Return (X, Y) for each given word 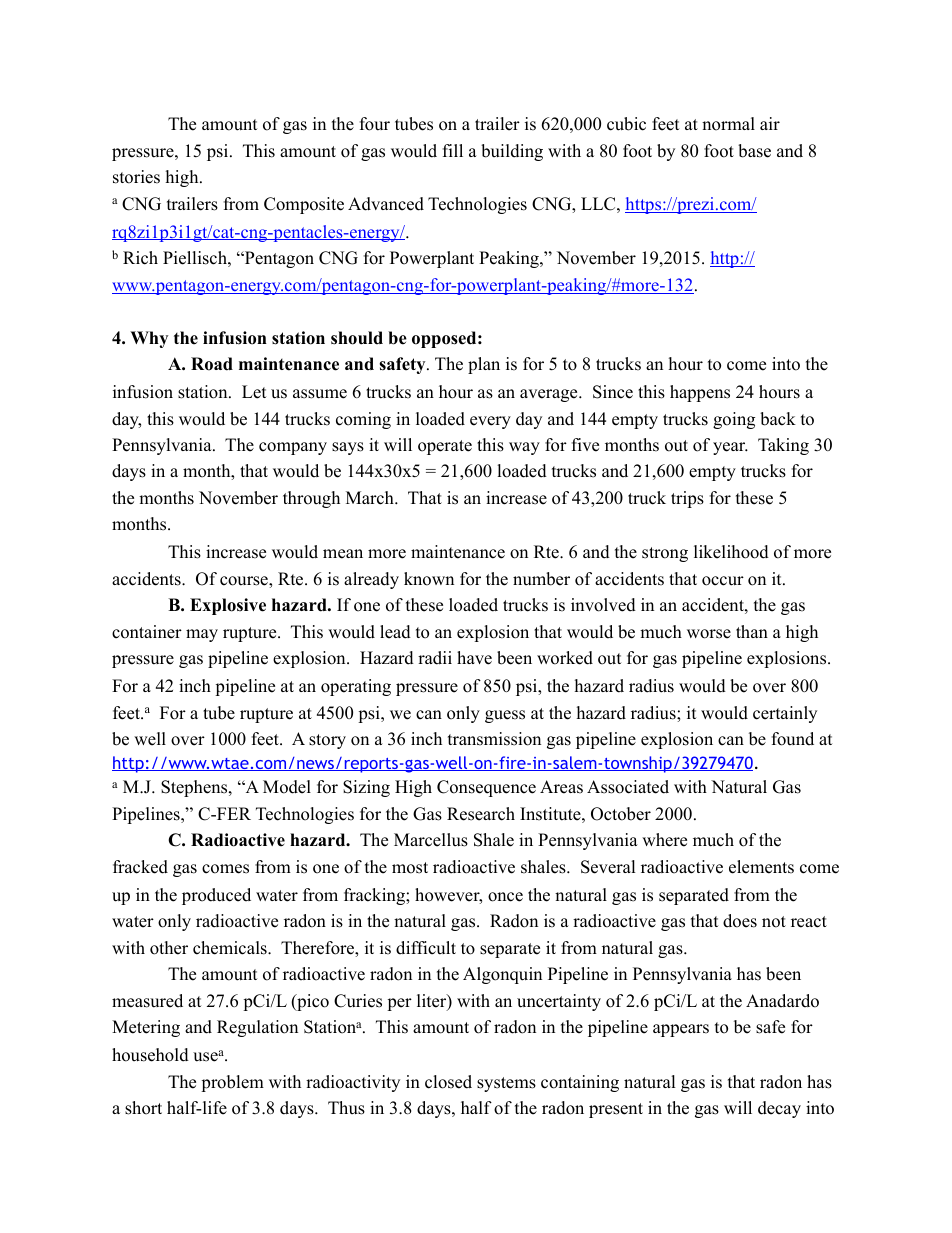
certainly (785, 714)
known (429, 579)
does (740, 921)
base (754, 151)
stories (136, 177)
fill (453, 150)
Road (212, 364)
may (202, 635)
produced (216, 896)
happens (700, 393)
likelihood (731, 552)
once (505, 897)
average (550, 395)
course (245, 582)
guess (505, 716)
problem (232, 1083)
